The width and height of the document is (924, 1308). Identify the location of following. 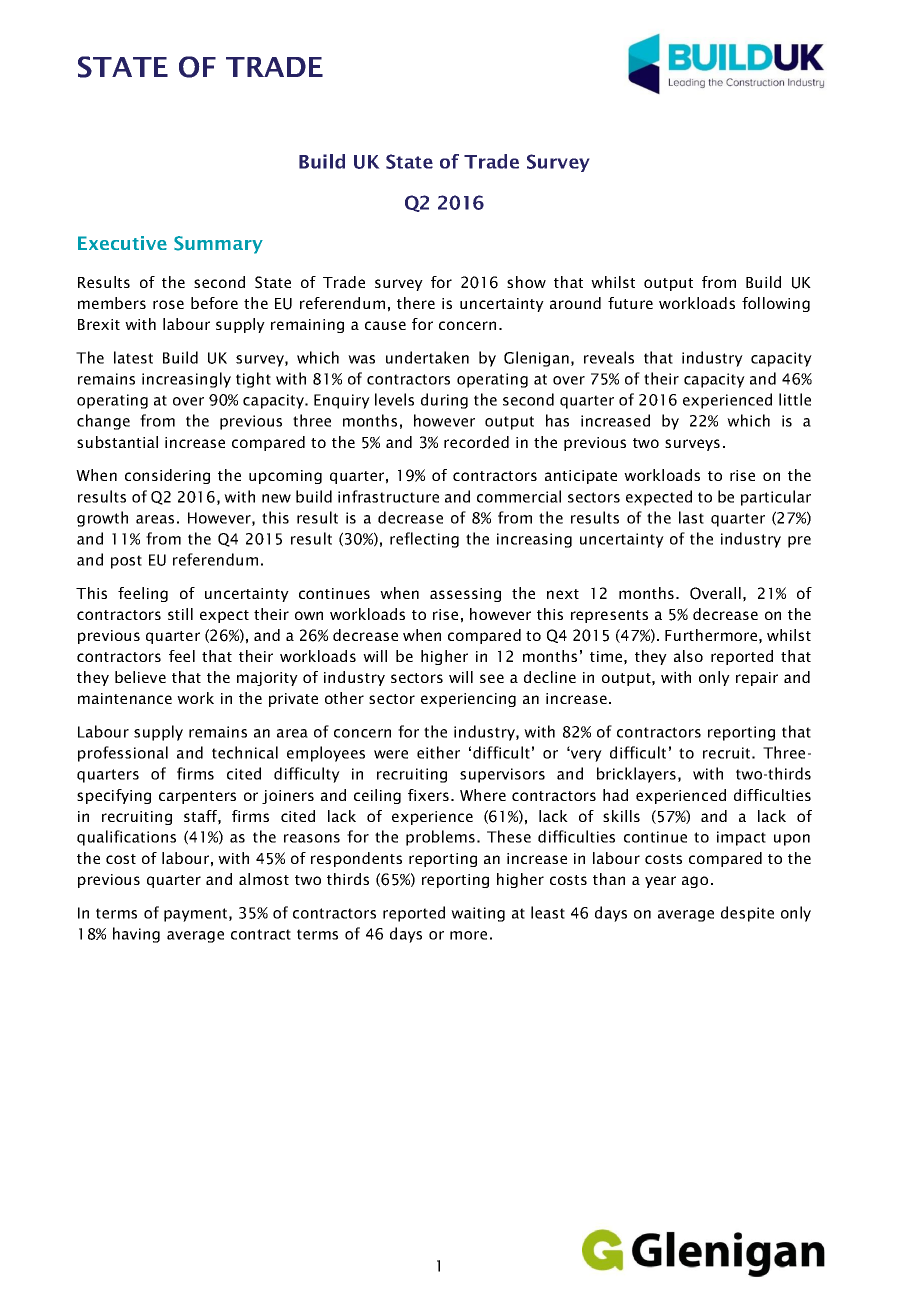
(776, 304).
